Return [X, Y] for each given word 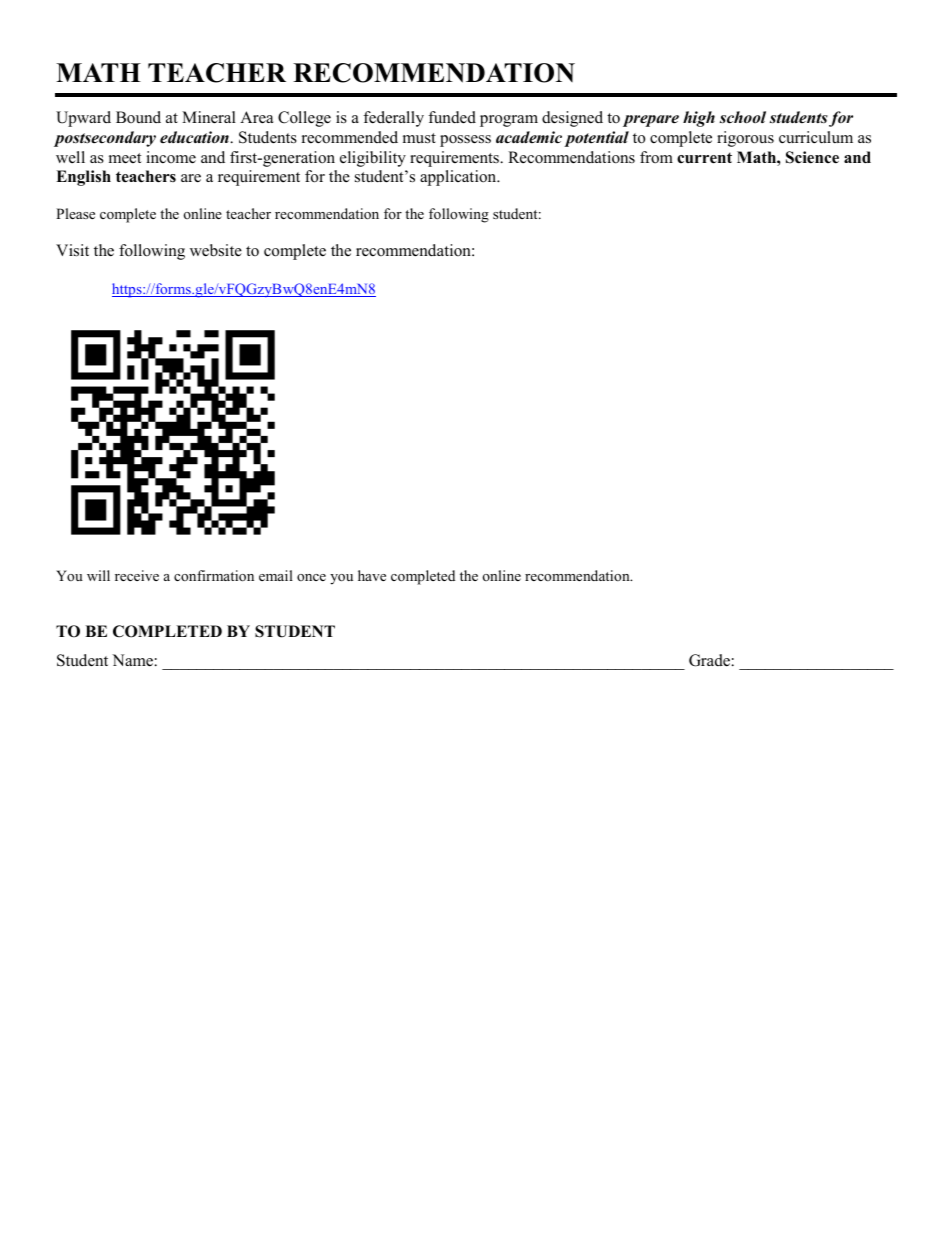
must [419, 138]
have [372, 575]
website [216, 250]
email [276, 575]
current [704, 158]
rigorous [745, 139]
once [311, 577]
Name [132, 660]
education [195, 137]
